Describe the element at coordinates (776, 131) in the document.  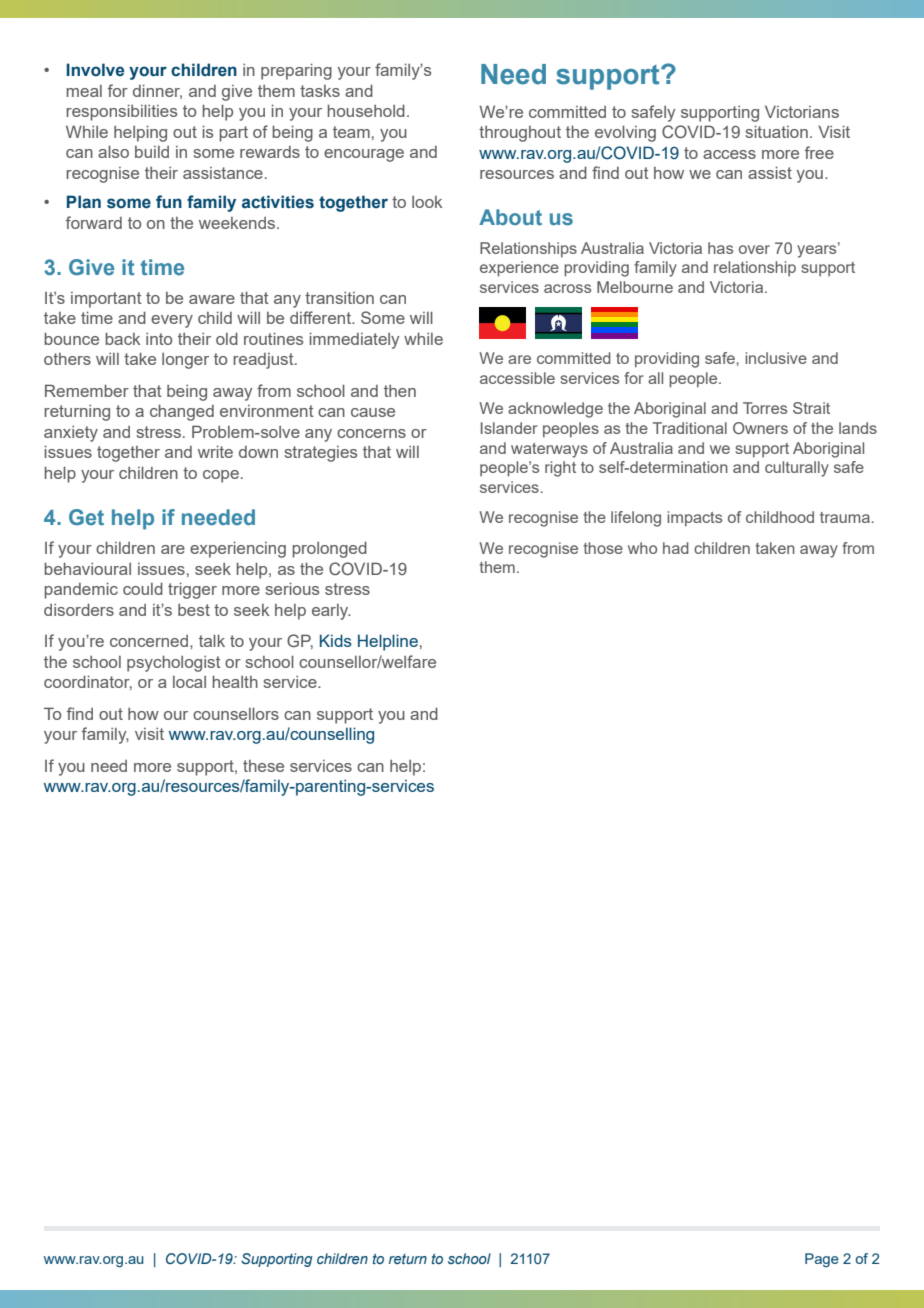
I see `situation` at that location.
